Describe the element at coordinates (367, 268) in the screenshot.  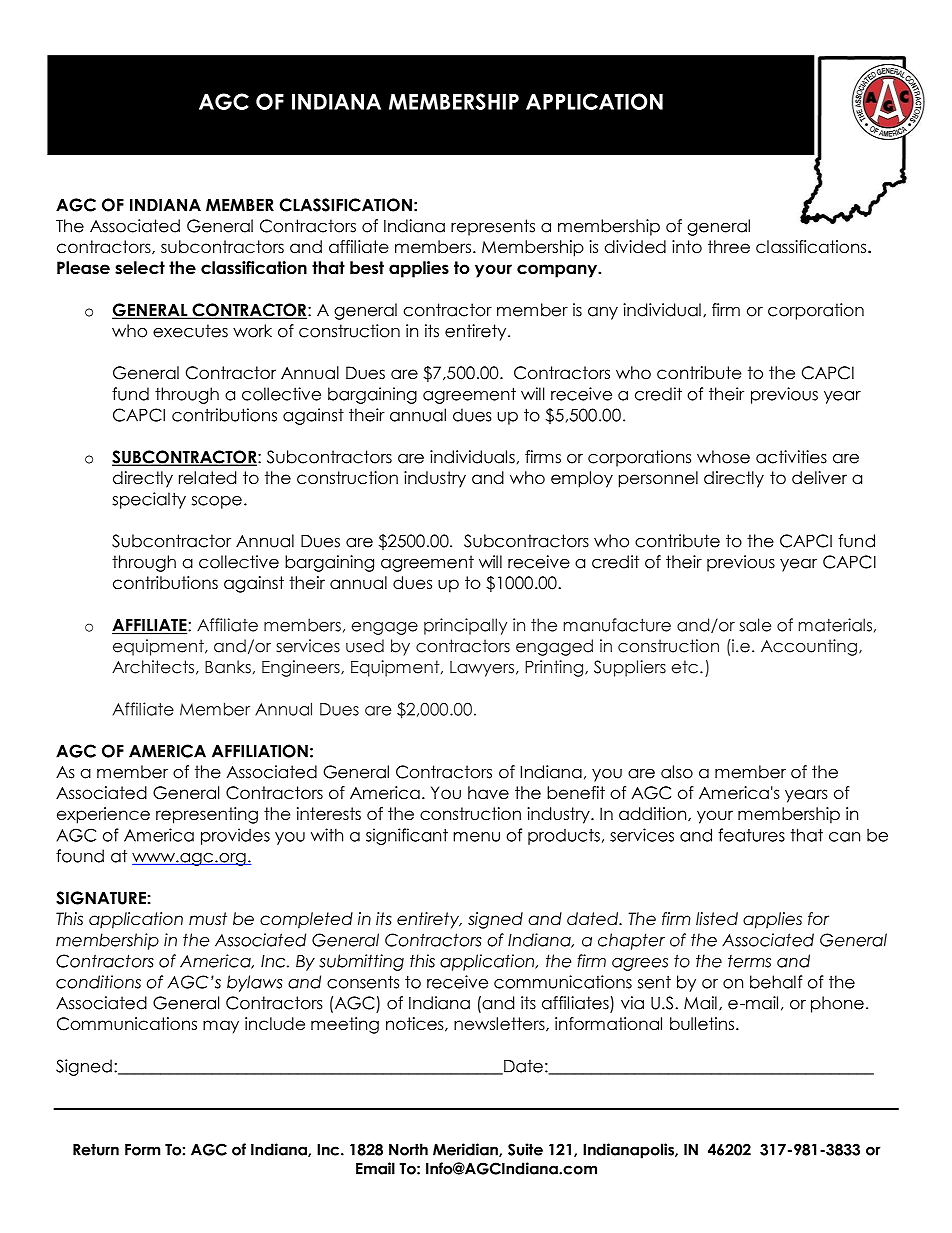
I see `best` at that location.
